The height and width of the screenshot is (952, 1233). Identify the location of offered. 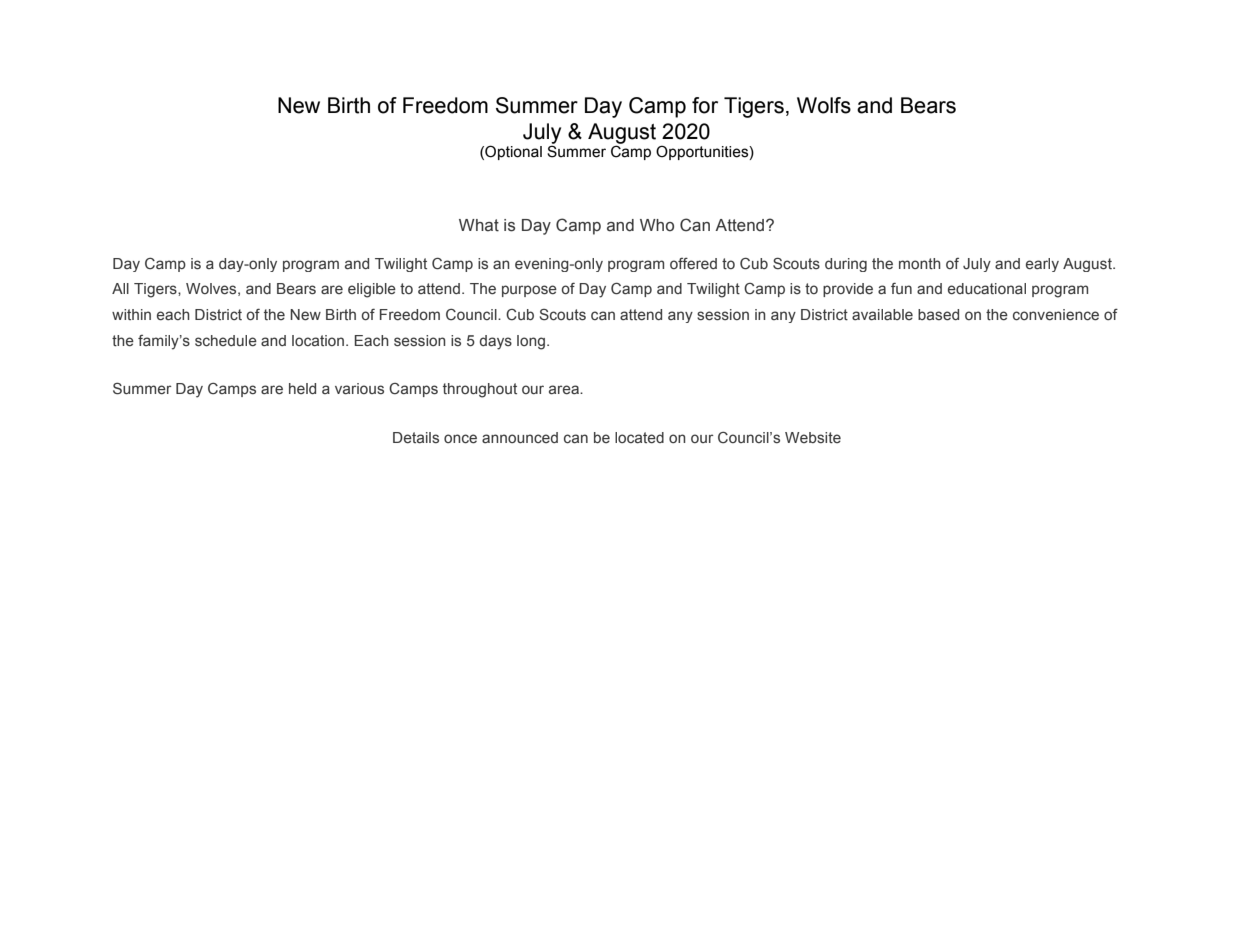
(693, 264).
